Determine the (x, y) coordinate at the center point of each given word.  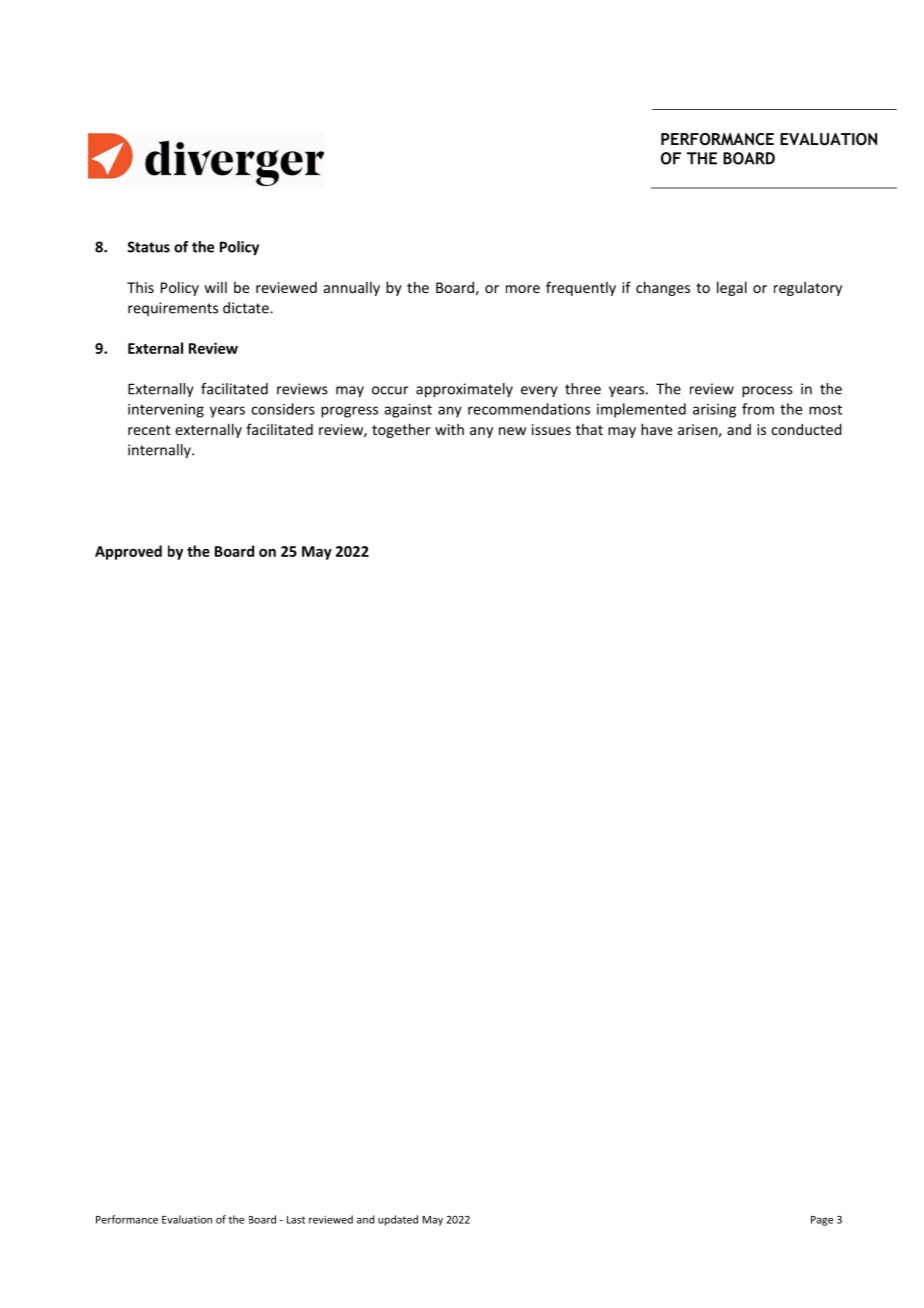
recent (149, 430)
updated (398, 1220)
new (512, 431)
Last (296, 1220)
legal (732, 288)
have (656, 429)
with (449, 429)
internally (160, 451)
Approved (128, 552)
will (215, 287)
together (401, 430)
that (589, 429)
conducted (806, 429)
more (523, 289)
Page (822, 1221)
